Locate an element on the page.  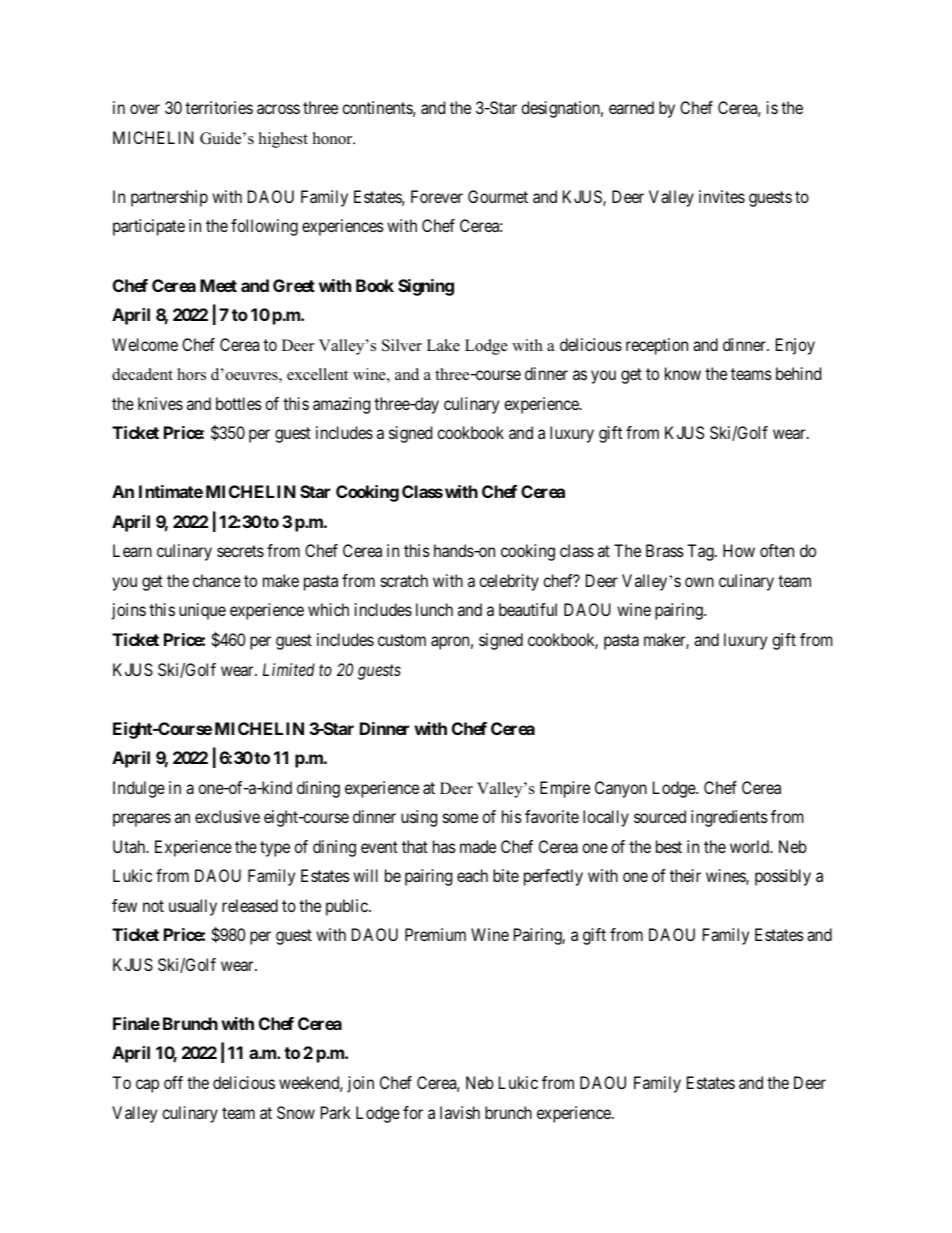
own is located at coordinates (699, 582).
